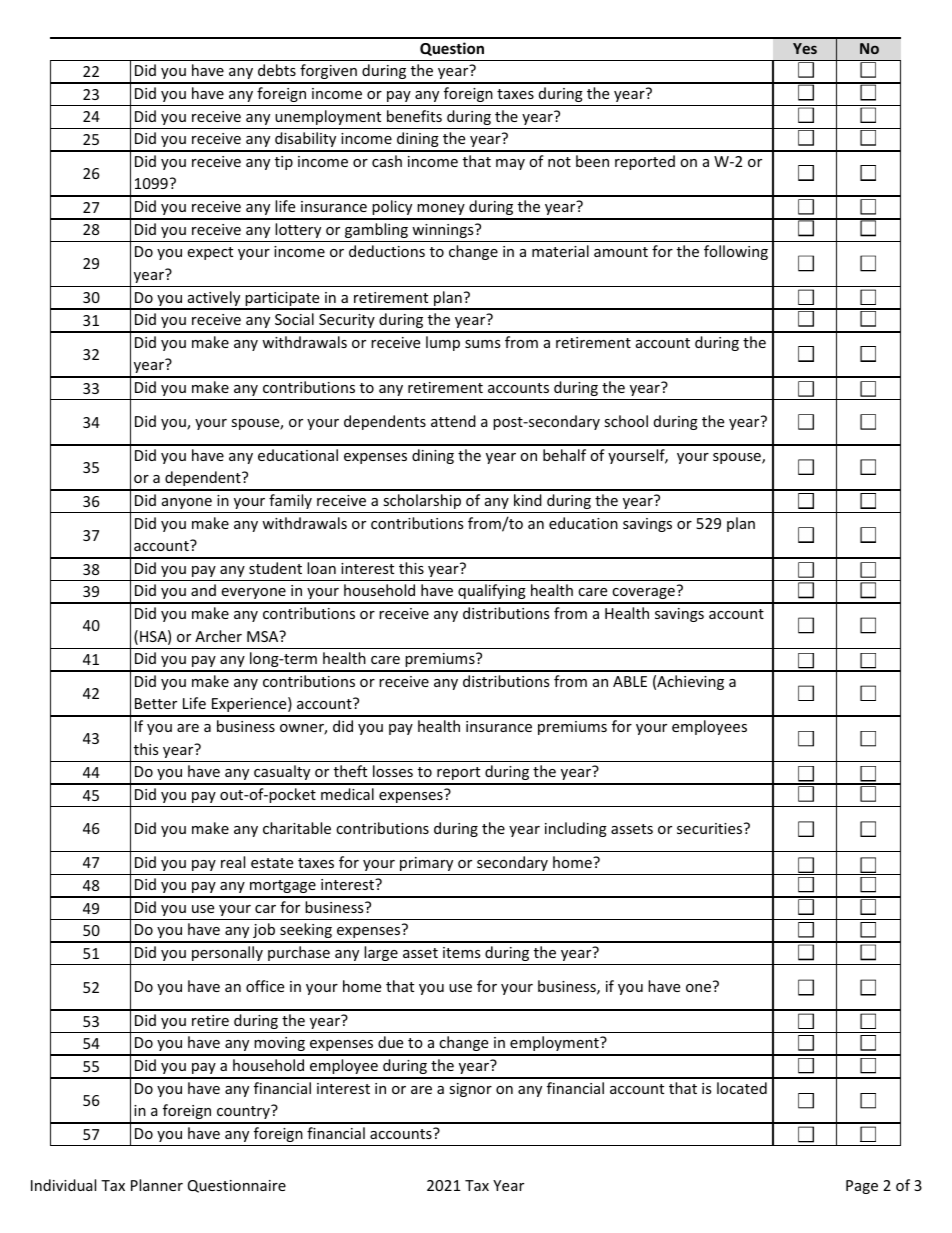 Image resolution: width=952 pixels, height=1233 pixels. What do you see at coordinates (453, 421) in the document?
I see `attend` at bounding box center [453, 421].
